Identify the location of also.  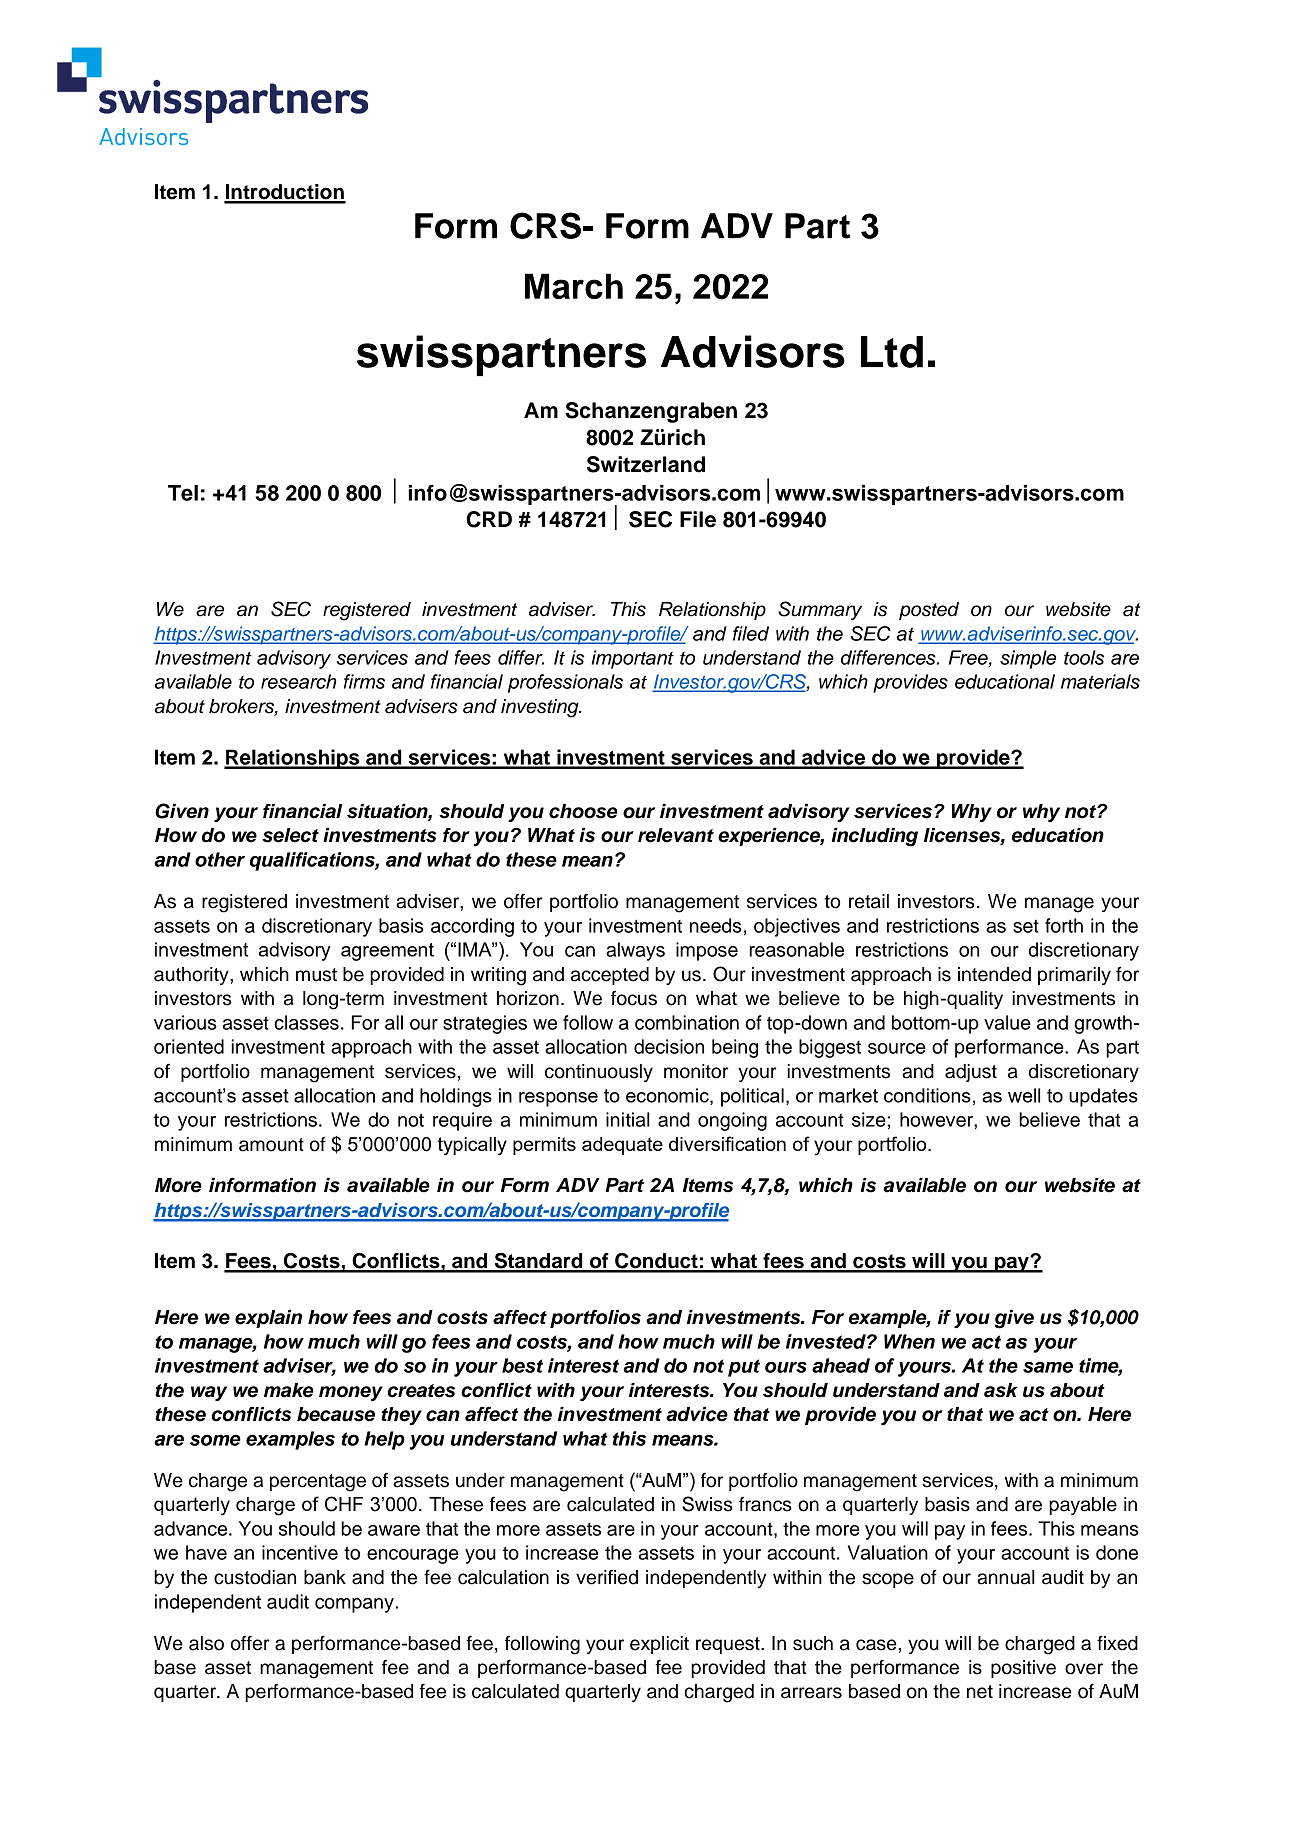
(206, 1643).
